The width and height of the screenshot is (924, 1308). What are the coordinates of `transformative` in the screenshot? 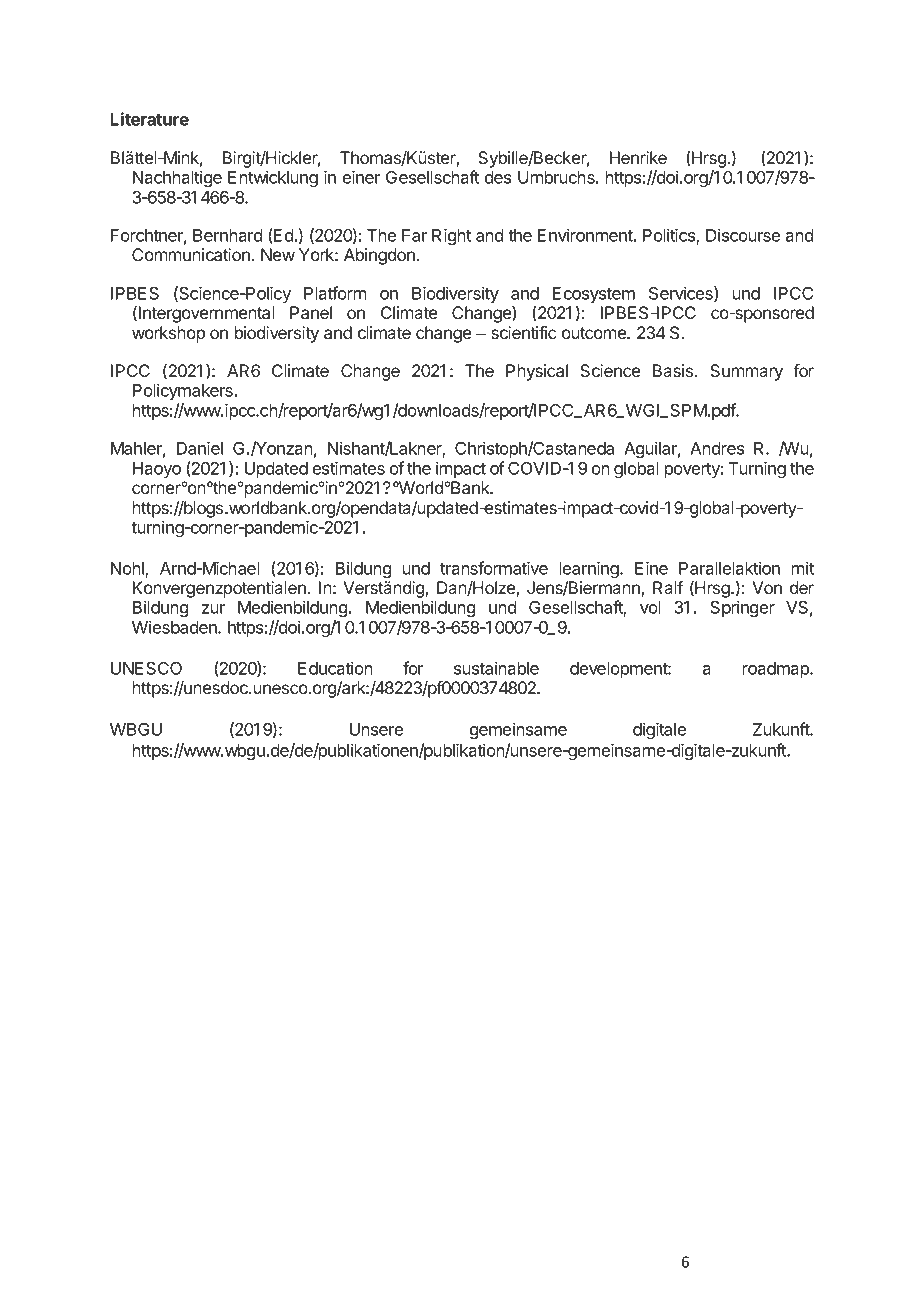 It's located at (494, 568).
